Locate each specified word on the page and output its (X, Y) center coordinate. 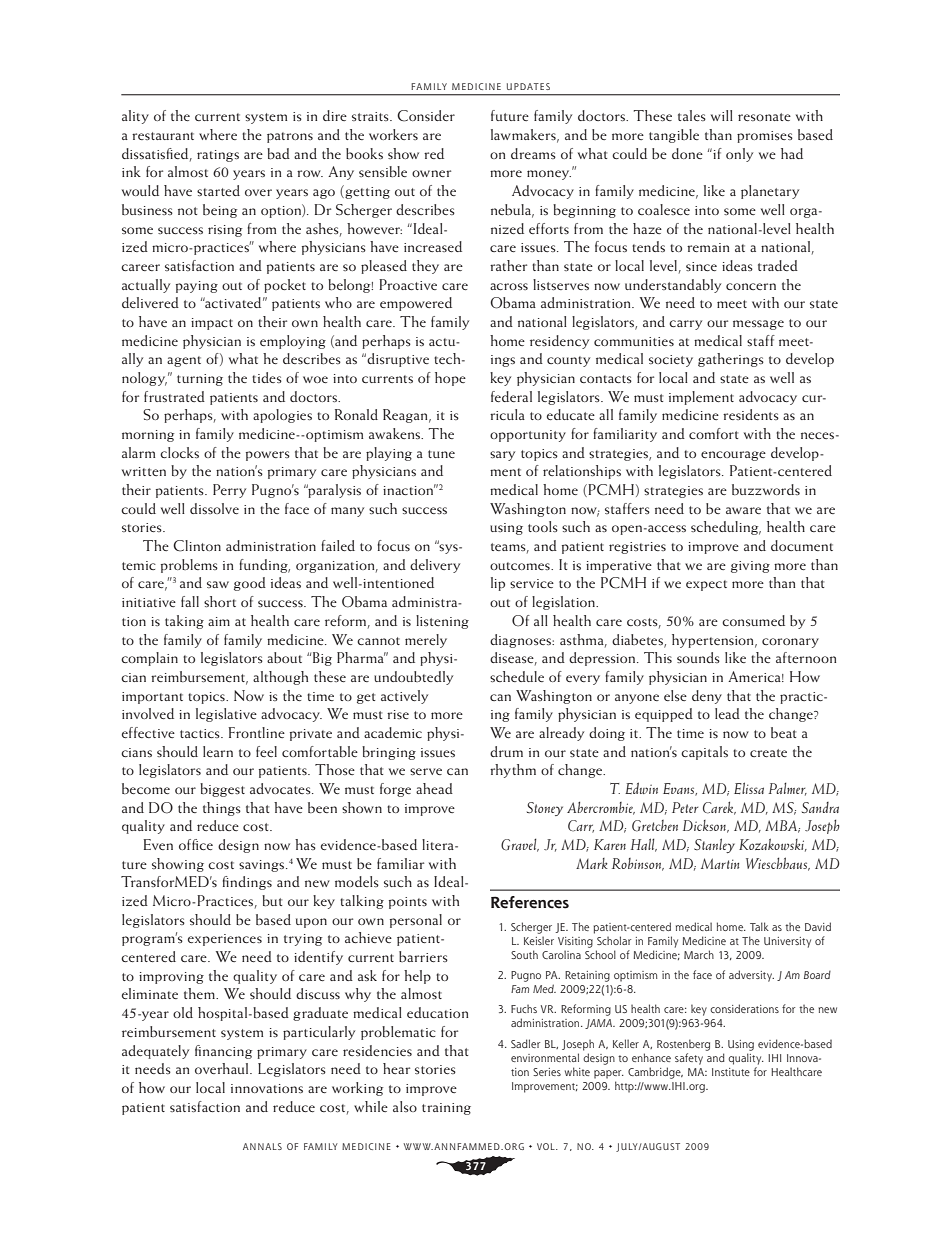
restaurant (163, 136)
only (739, 155)
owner (431, 173)
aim (219, 621)
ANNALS (262, 1146)
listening (442, 622)
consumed (753, 620)
